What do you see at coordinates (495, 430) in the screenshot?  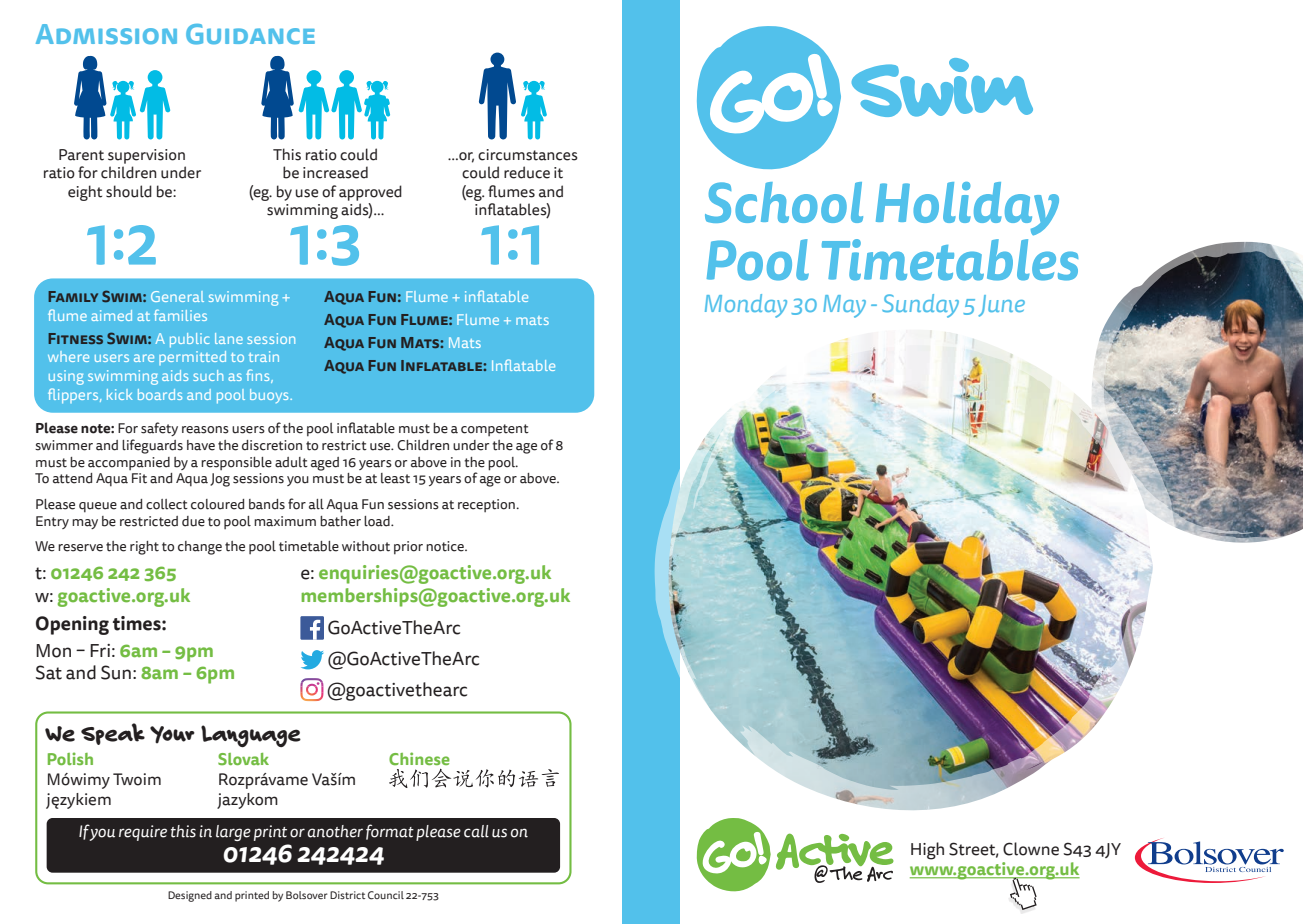 I see `competent` at bounding box center [495, 430].
